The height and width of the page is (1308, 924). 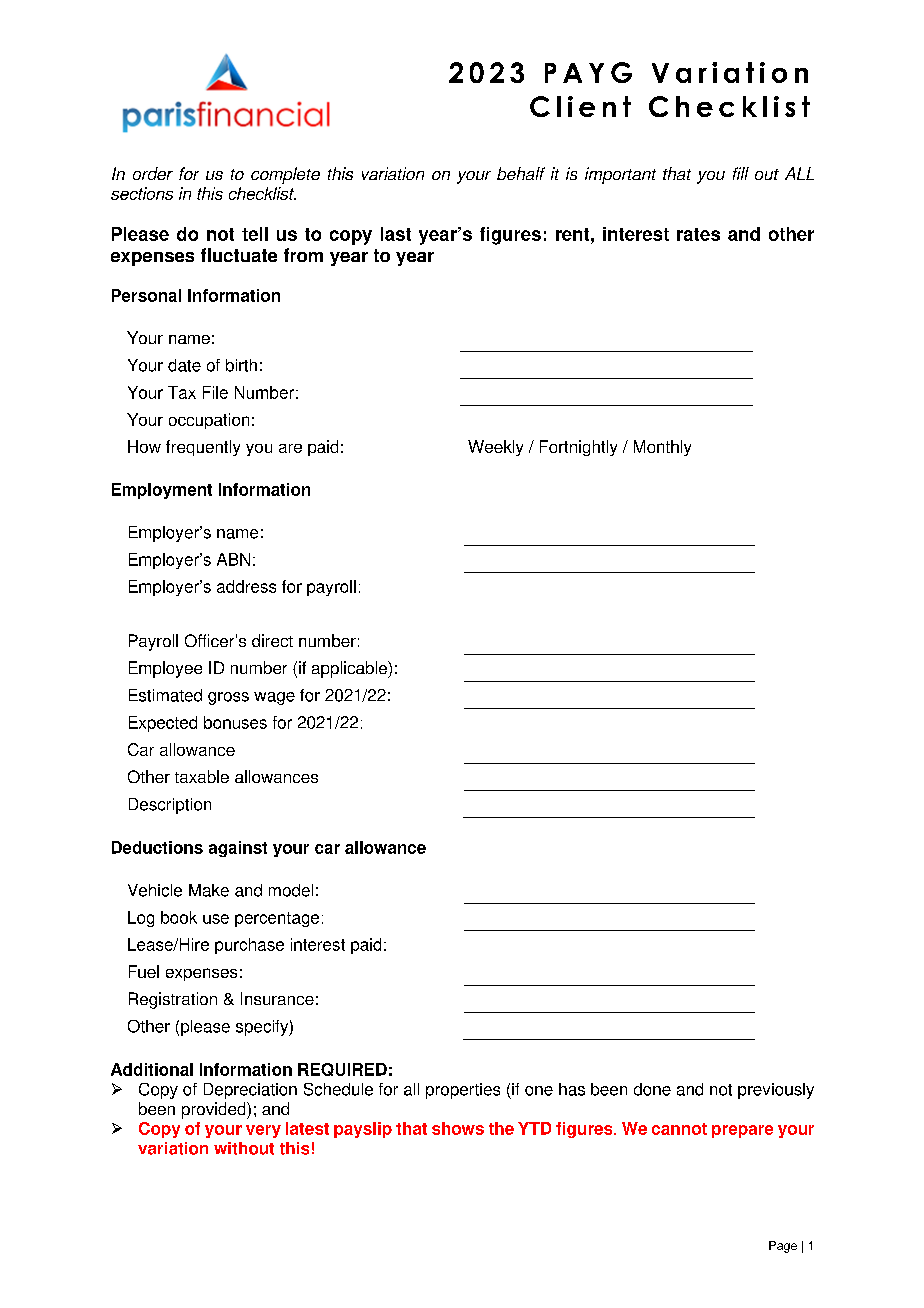 I want to click on behalf, so click(x=521, y=173).
